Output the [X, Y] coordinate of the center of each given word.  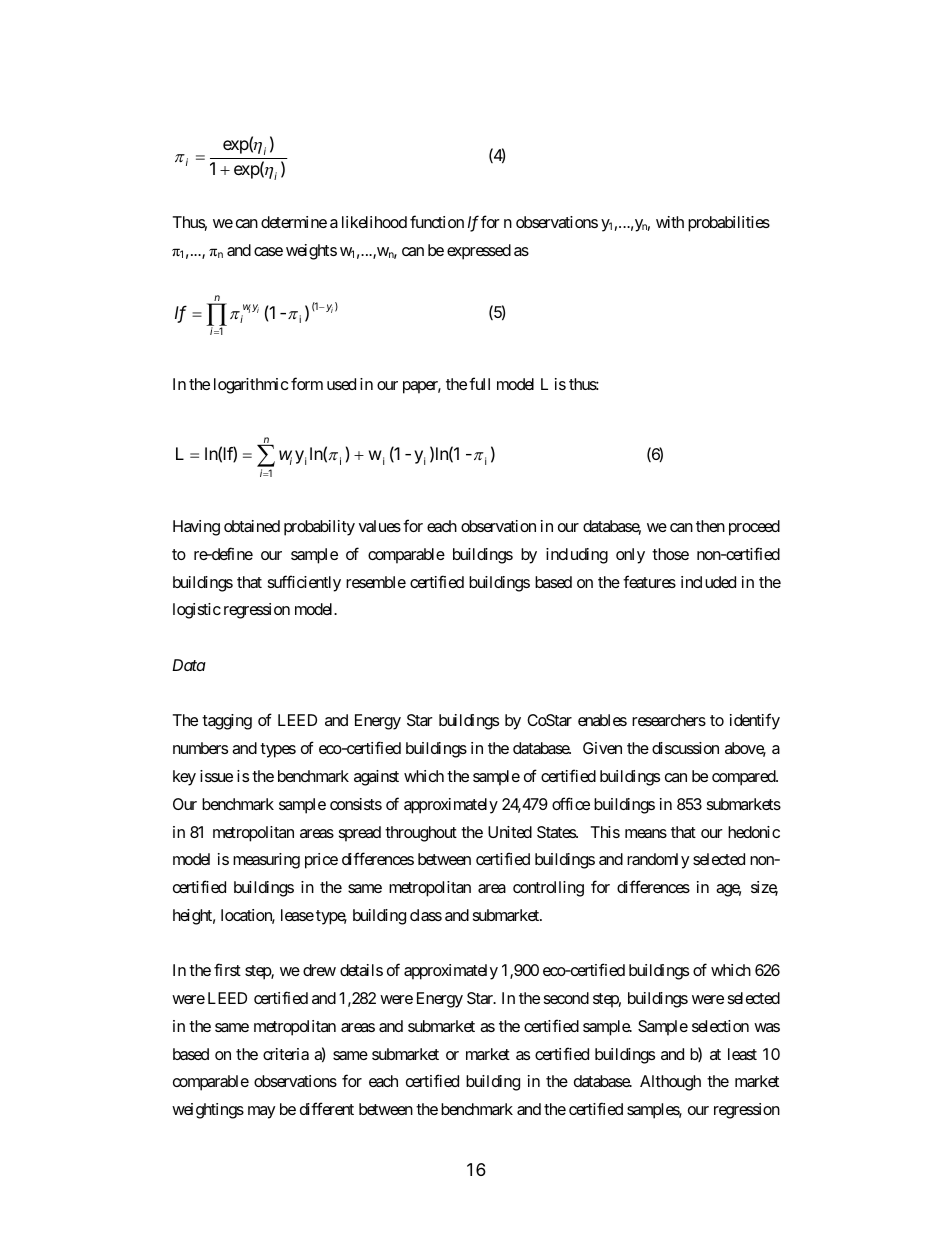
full [479, 383]
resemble [376, 582]
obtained [252, 526]
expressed [479, 252]
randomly [658, 861]
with [670, 222]
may [261, 1112]
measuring [266, 861]
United [510, 832]
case [268, 251]
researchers [669, 720]
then [710, 526]
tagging [227, 722]
